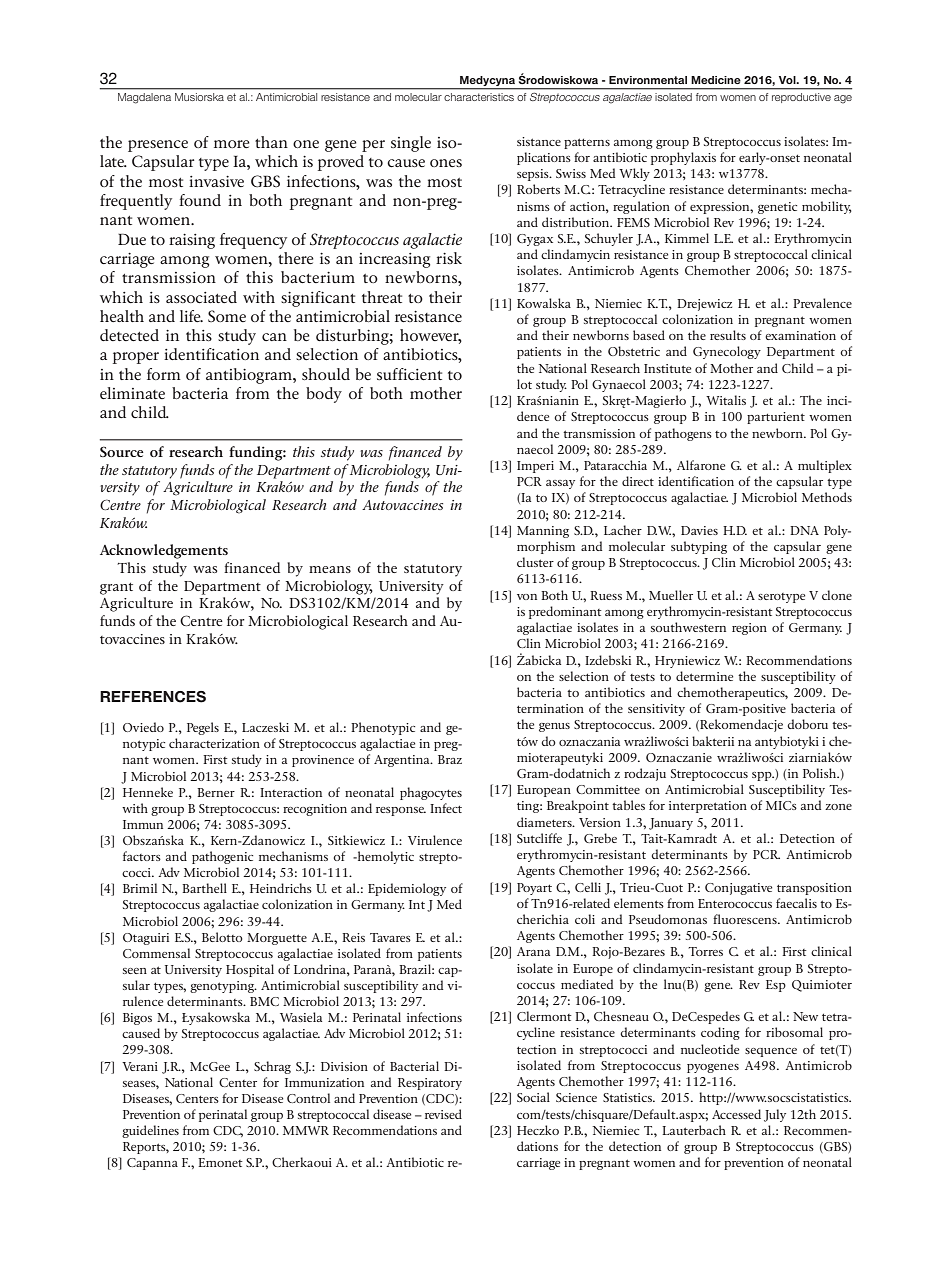  What do you see at coordinates (527, 597) in the screenshot?
I see `von` at bounding box center [527, 597].
